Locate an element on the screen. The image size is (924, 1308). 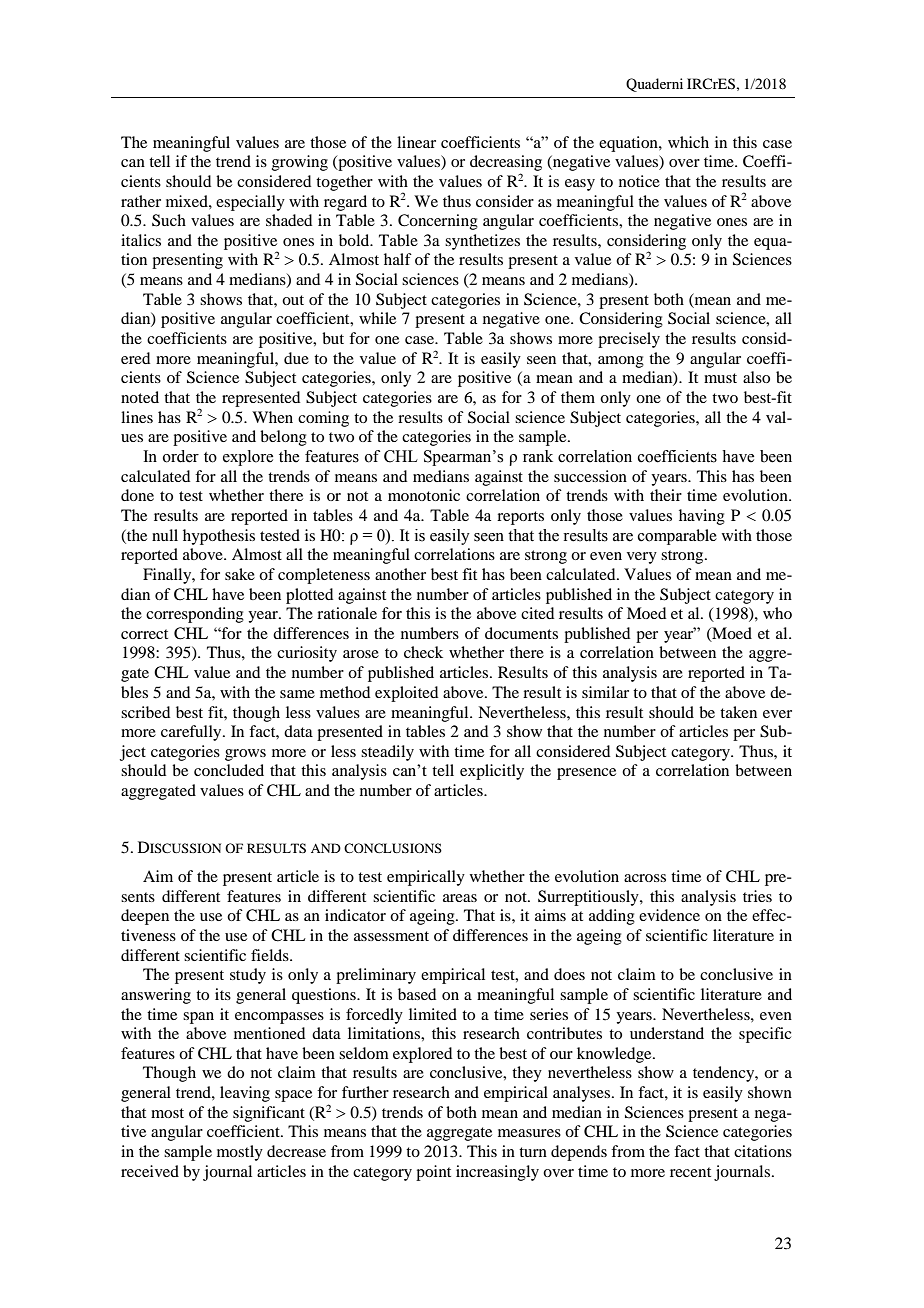
corresponding is located at coordinates (195, 615).
